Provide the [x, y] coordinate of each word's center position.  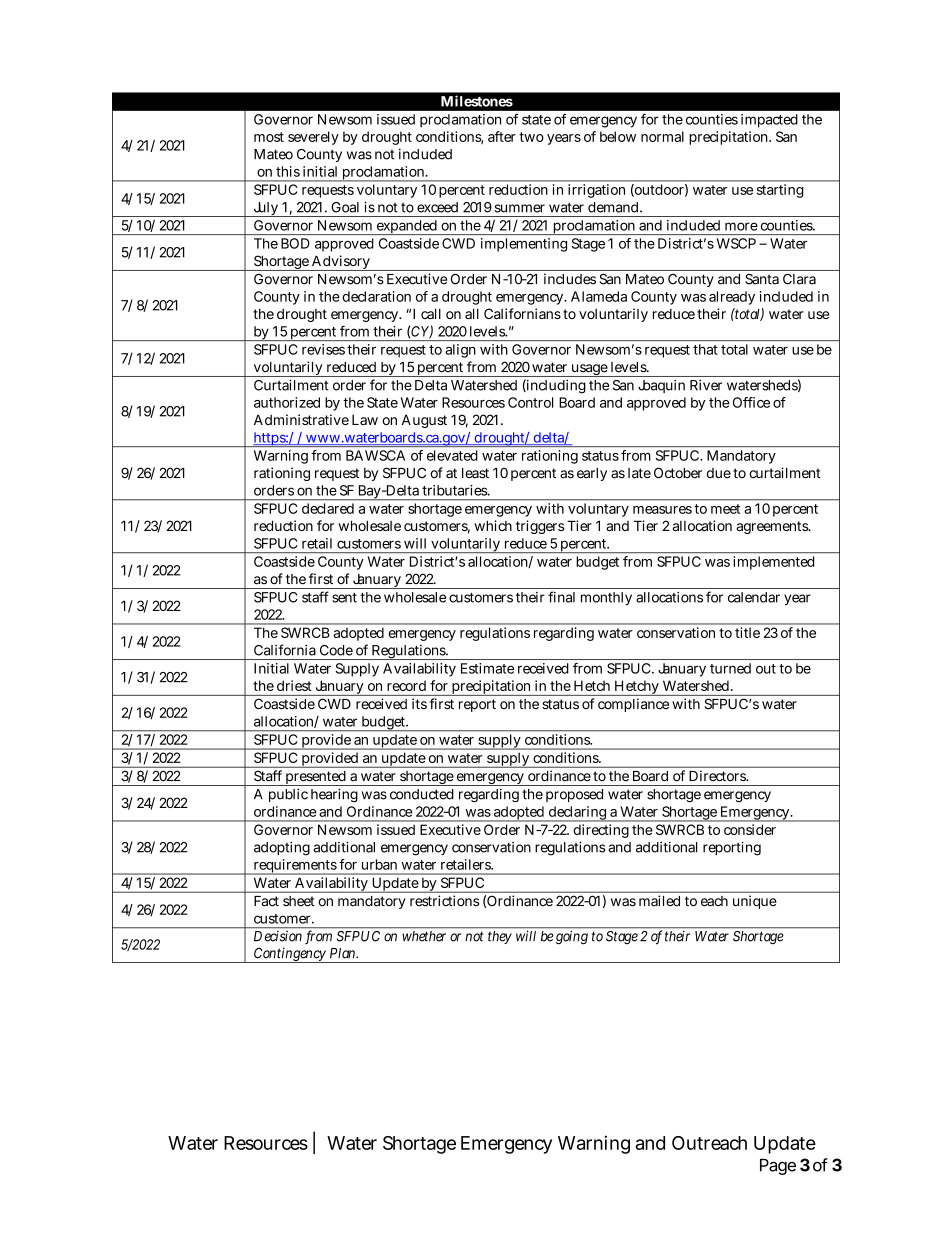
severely [313, 138]
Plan [344, 953]
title [747, 632]
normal [662, 136]
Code [336, 650]
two [531, 137]
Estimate [487, 668]
